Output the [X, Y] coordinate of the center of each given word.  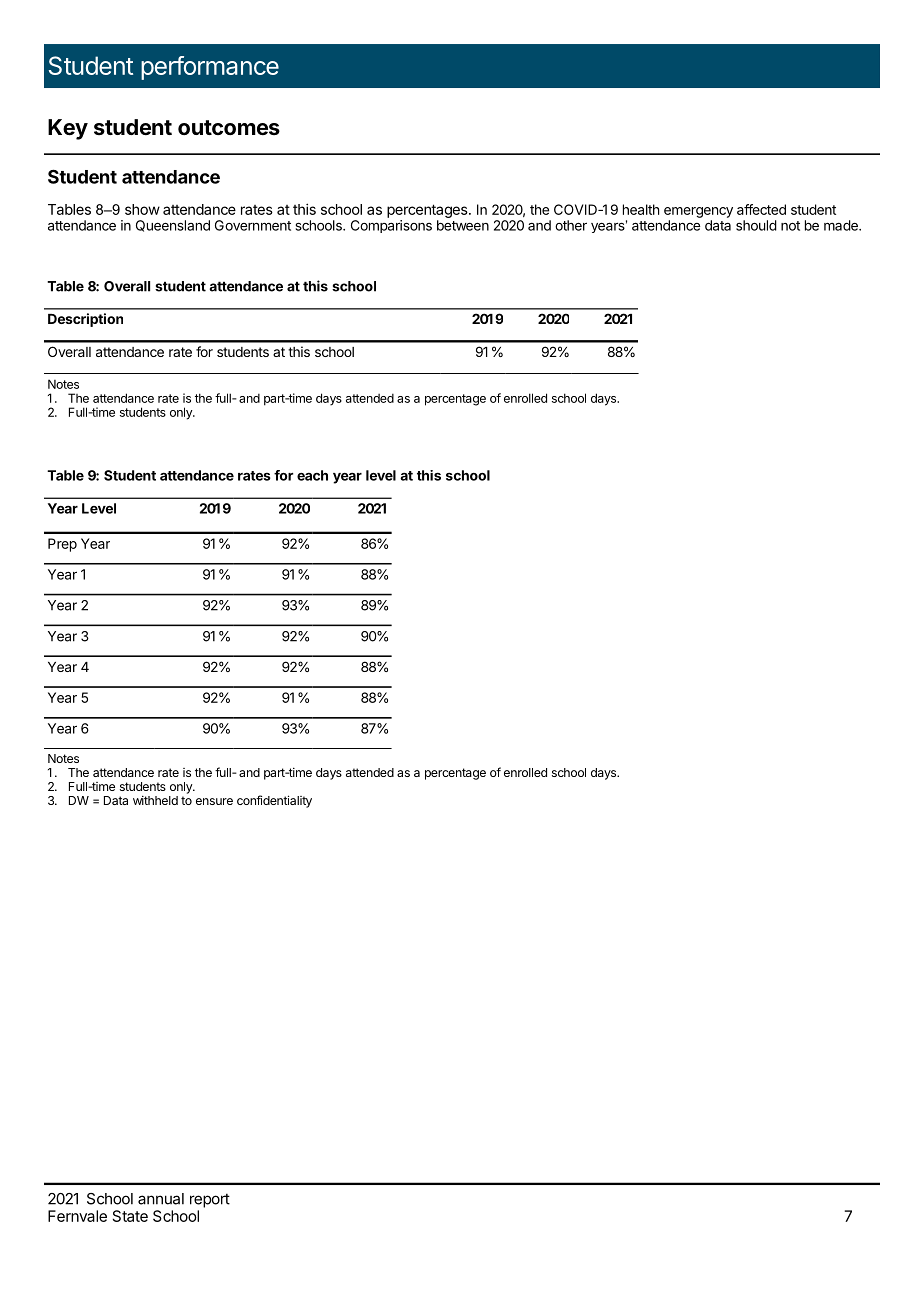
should [756, 225]
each [312, 475]
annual [161, 1199]
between [463, 225]
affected [761, 209]
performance [210, 68]
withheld [155, 800]
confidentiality [274, 801]
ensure [214, 801]
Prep [62, 545]
